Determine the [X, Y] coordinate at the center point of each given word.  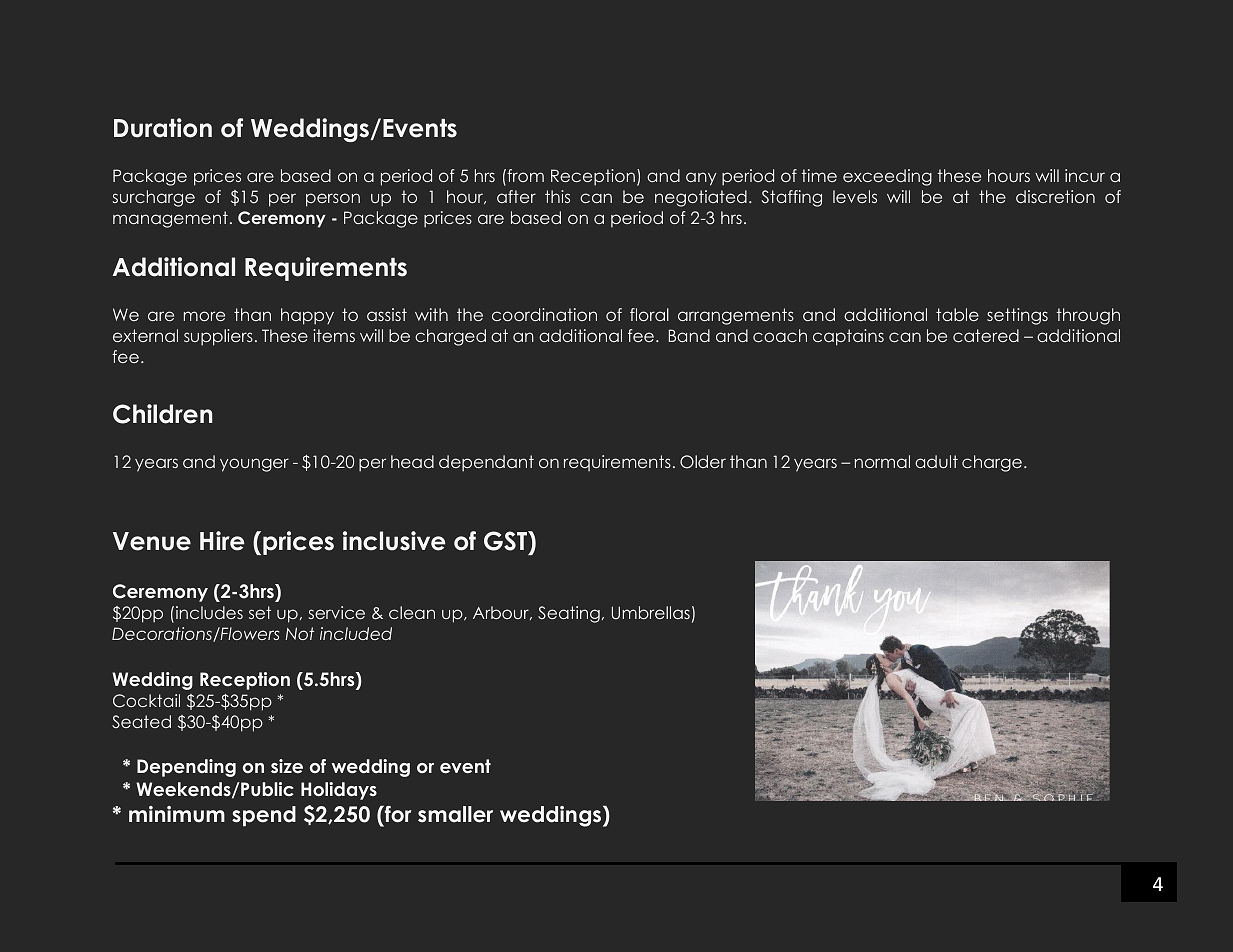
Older [703, 462]
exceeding [887, 177]
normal [882, 461]
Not [299, 633]
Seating [569, 614]
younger [254, 465]
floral [649, 314]
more [204, 316]
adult [936, 461]
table [957, 314]
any [701, 179]
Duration [163, 128]
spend [264, 816]
